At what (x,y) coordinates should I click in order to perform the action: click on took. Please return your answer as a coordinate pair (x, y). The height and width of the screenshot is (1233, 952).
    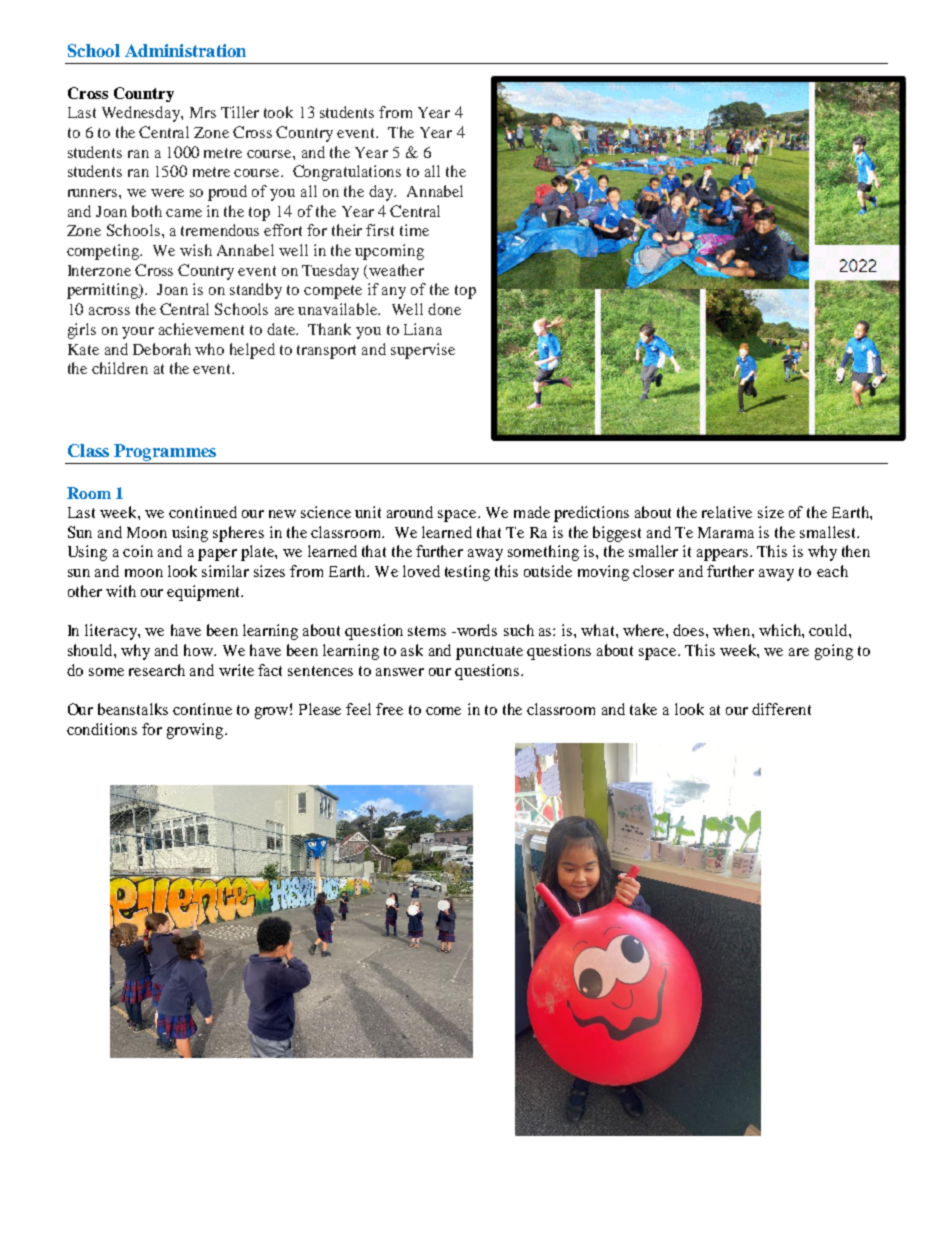
    Looking at the image, I should click on (278, 112).
